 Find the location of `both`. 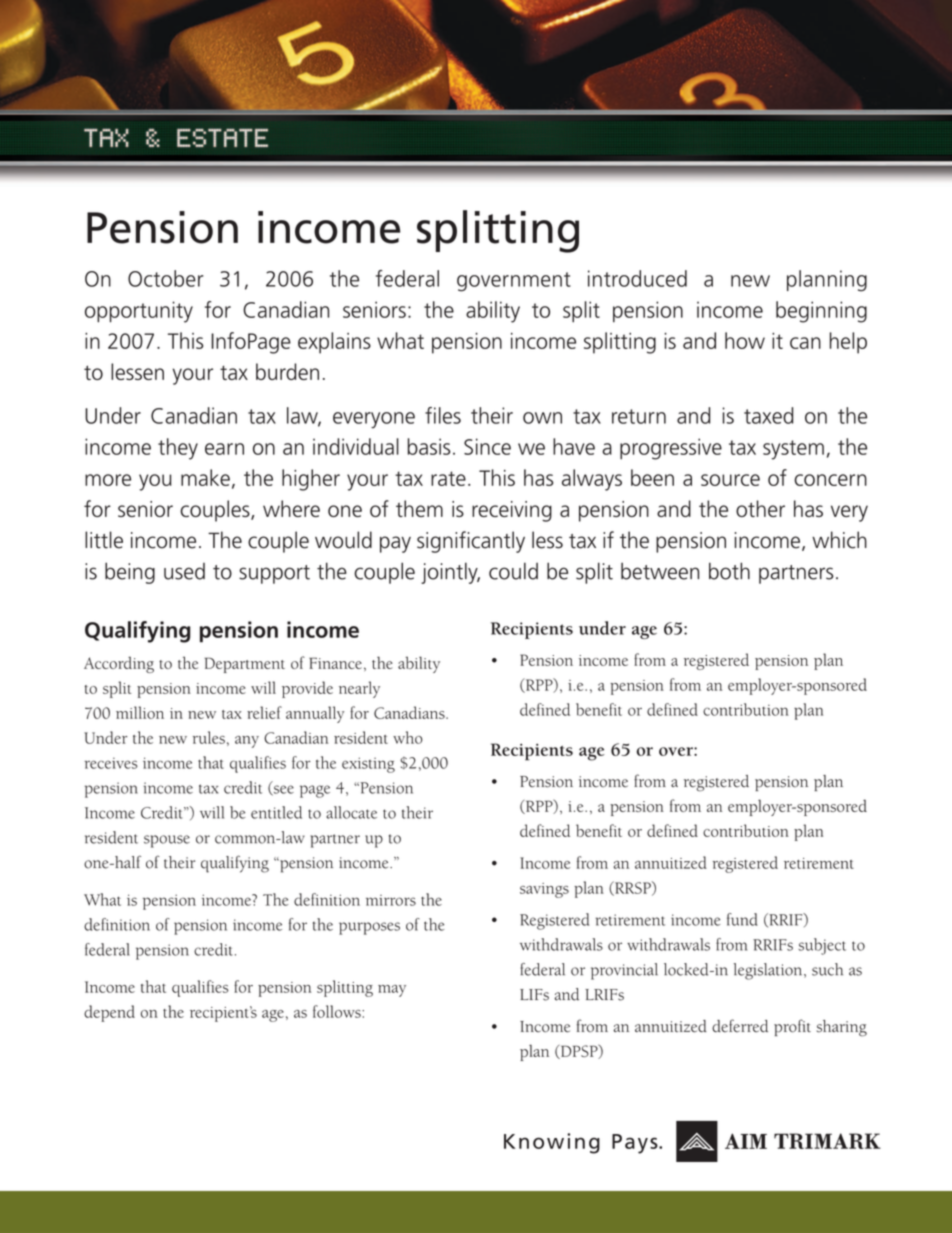

both is located at coordinates (729, 571).
